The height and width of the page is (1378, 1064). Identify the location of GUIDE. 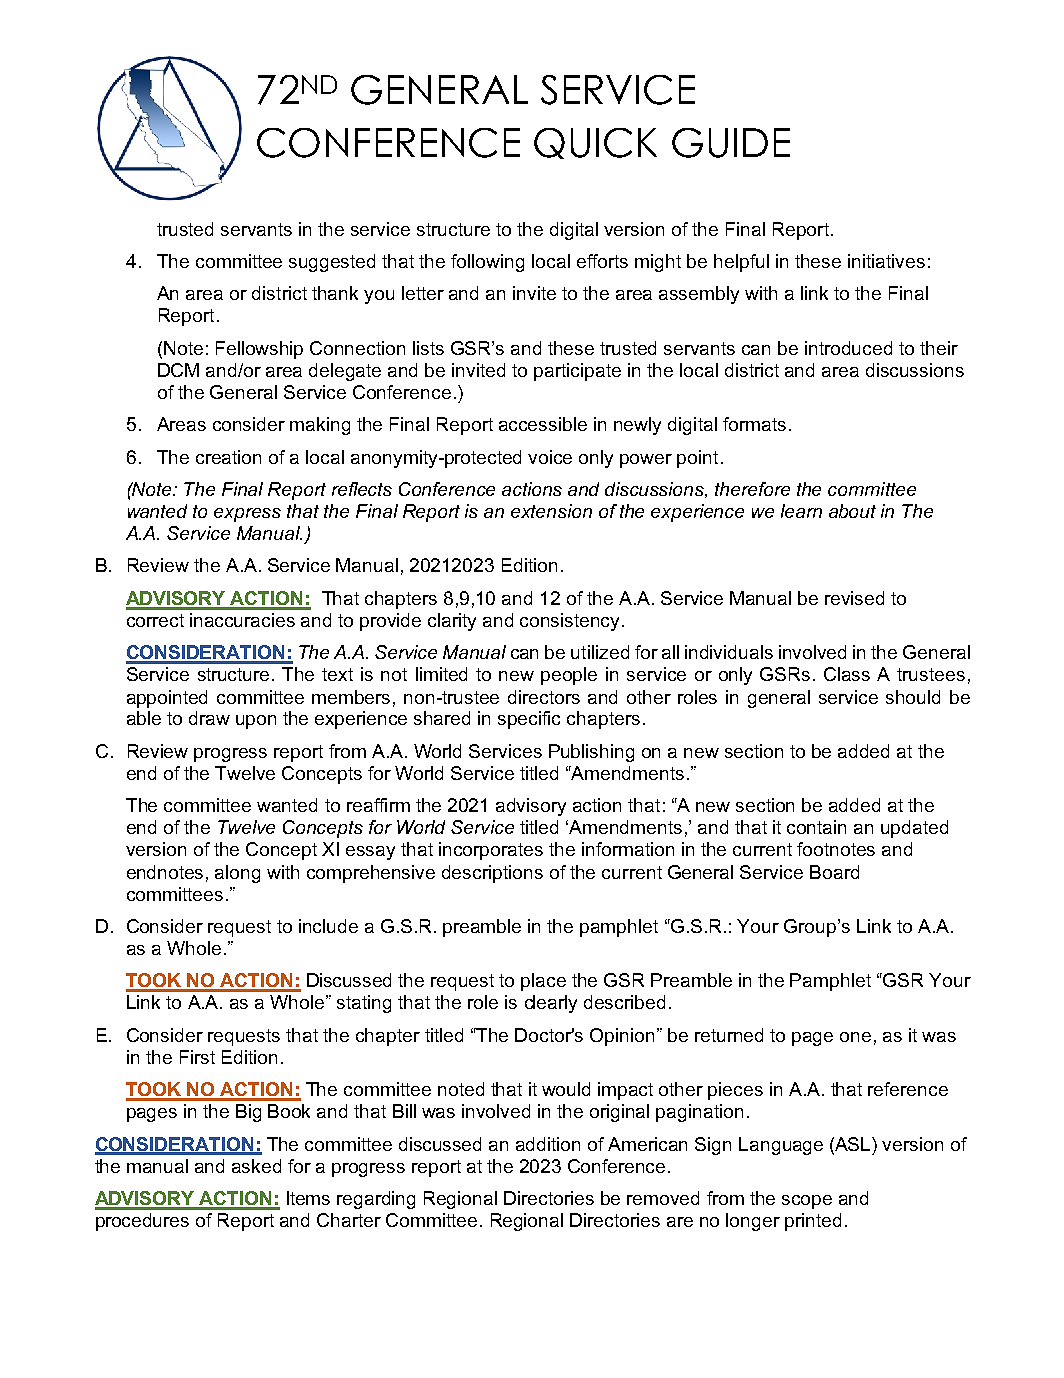
(731, 143).
